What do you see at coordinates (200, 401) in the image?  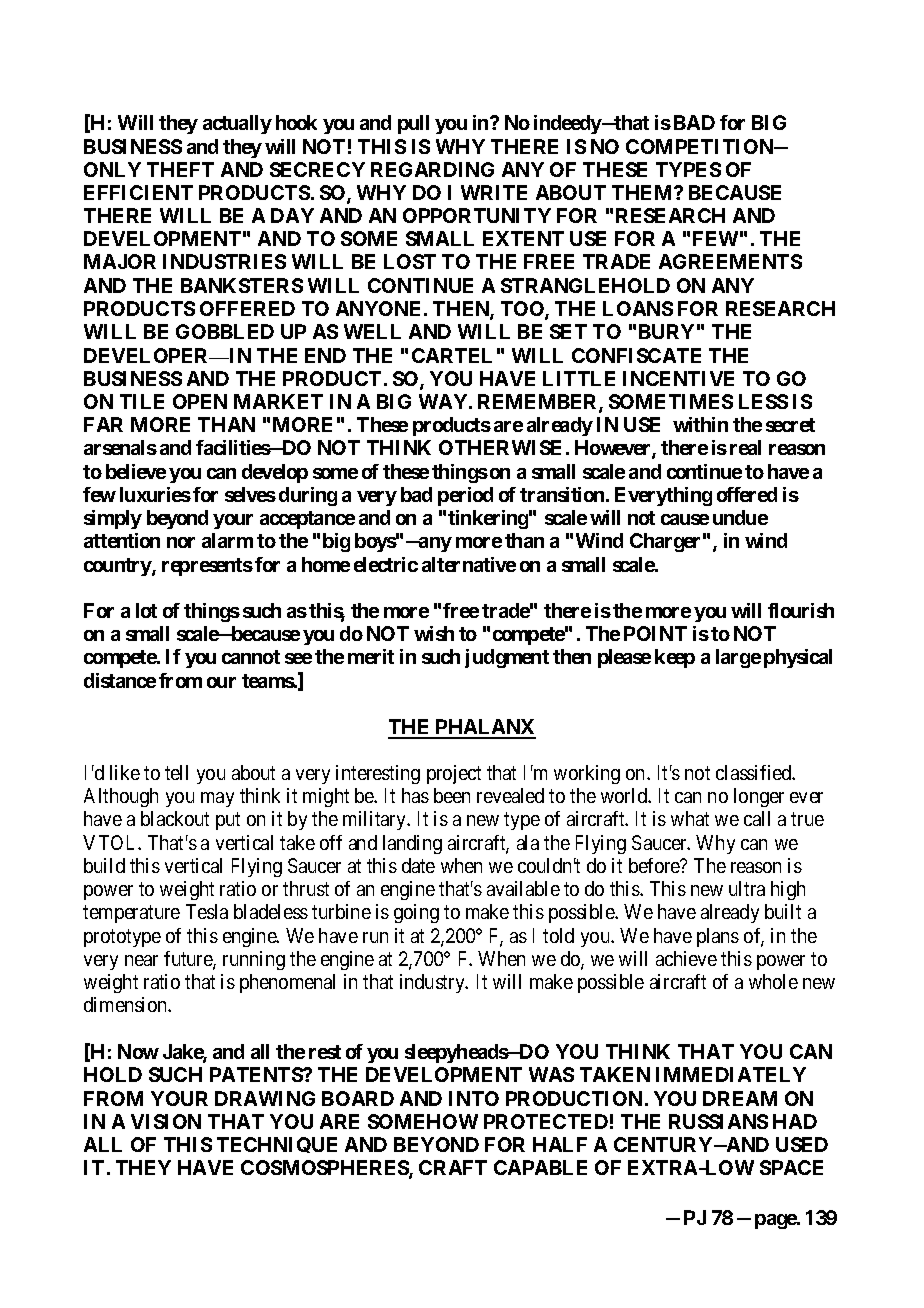 I see `OPEN` at bounding box center [200, 401].
